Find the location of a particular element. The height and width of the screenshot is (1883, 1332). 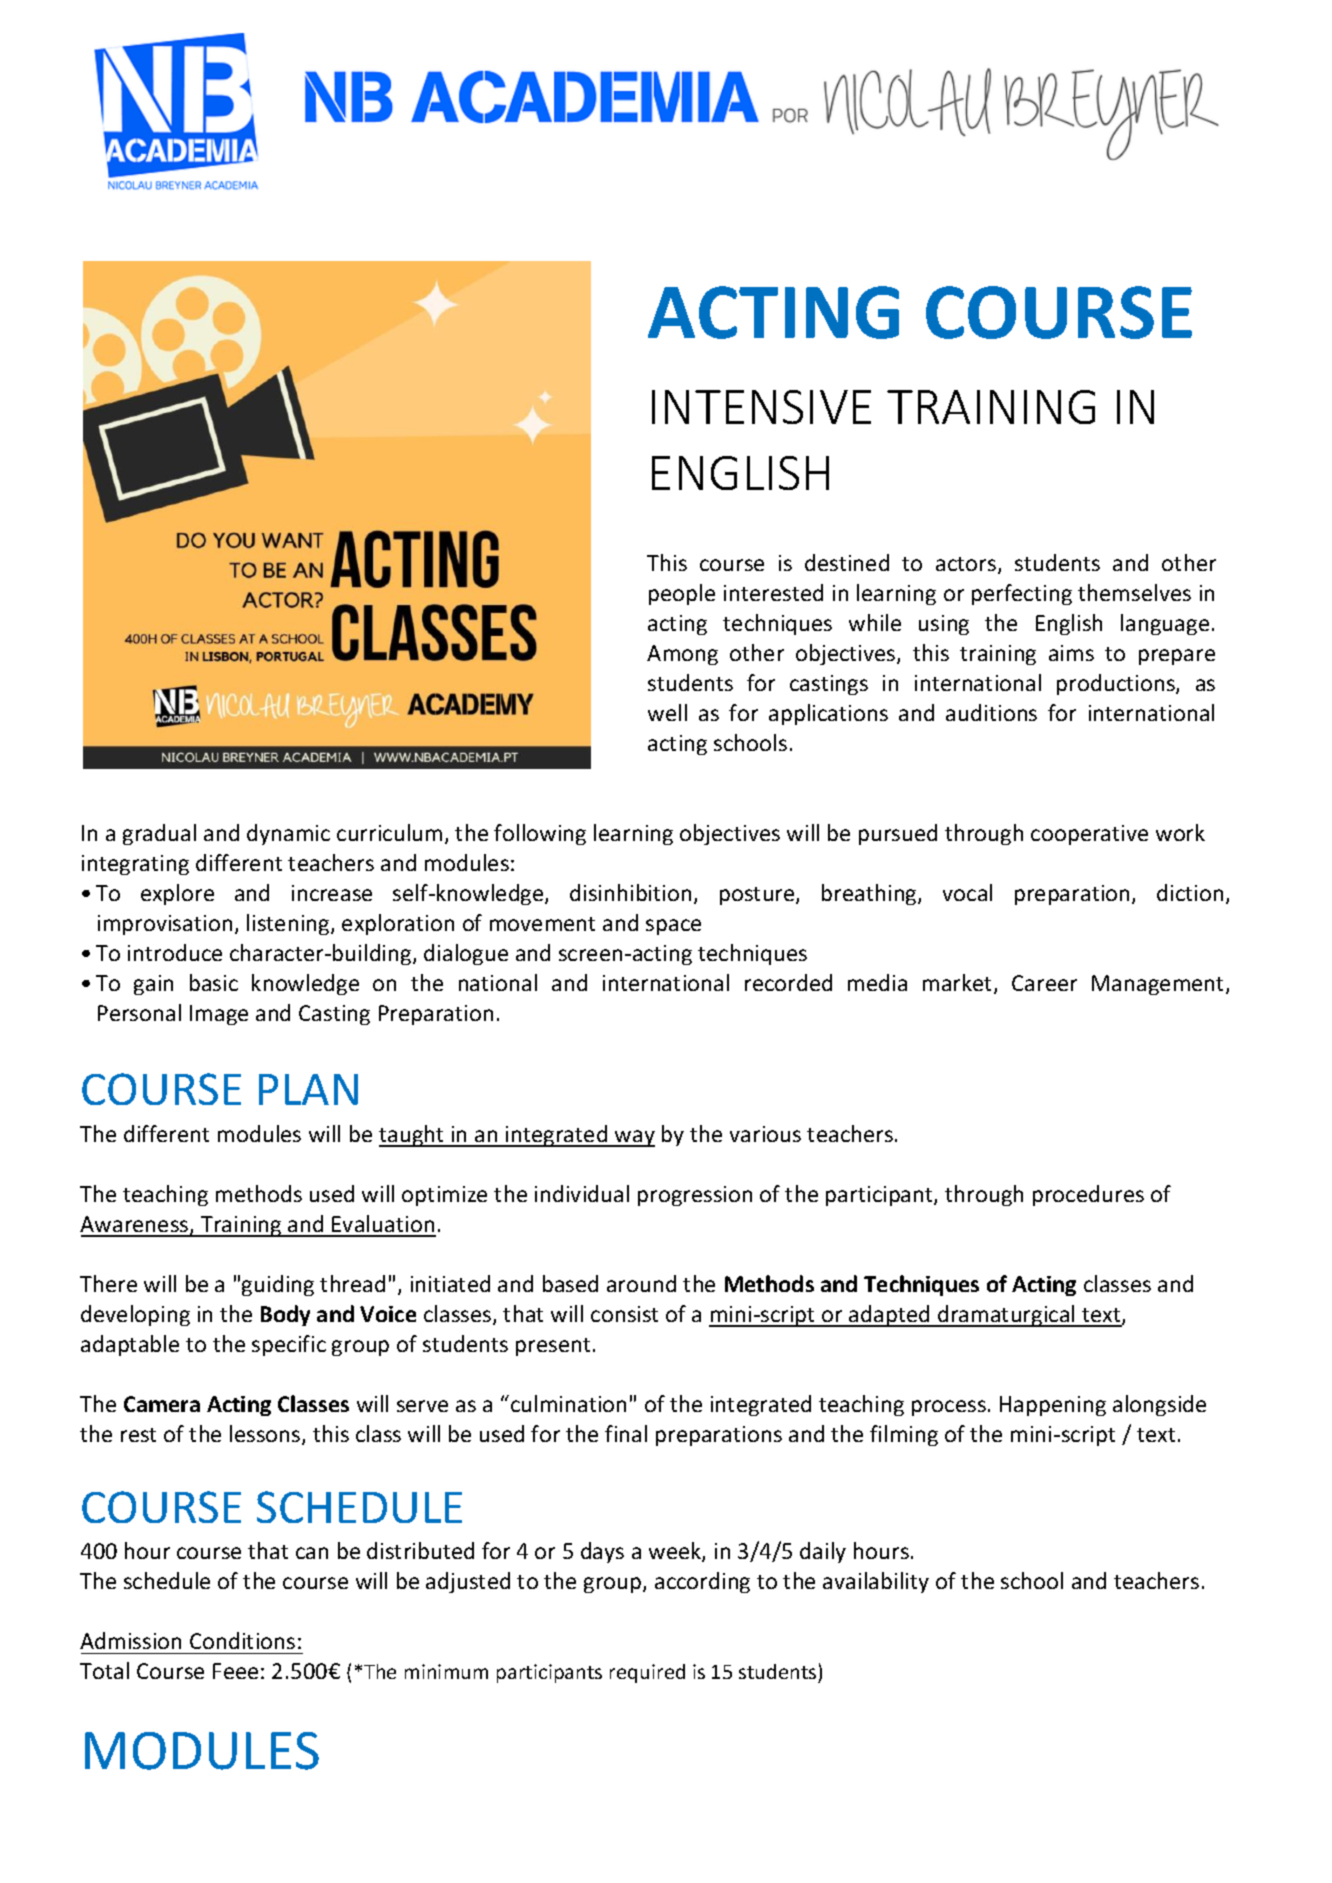

Happening is located at coordinates (1053, 1406).
